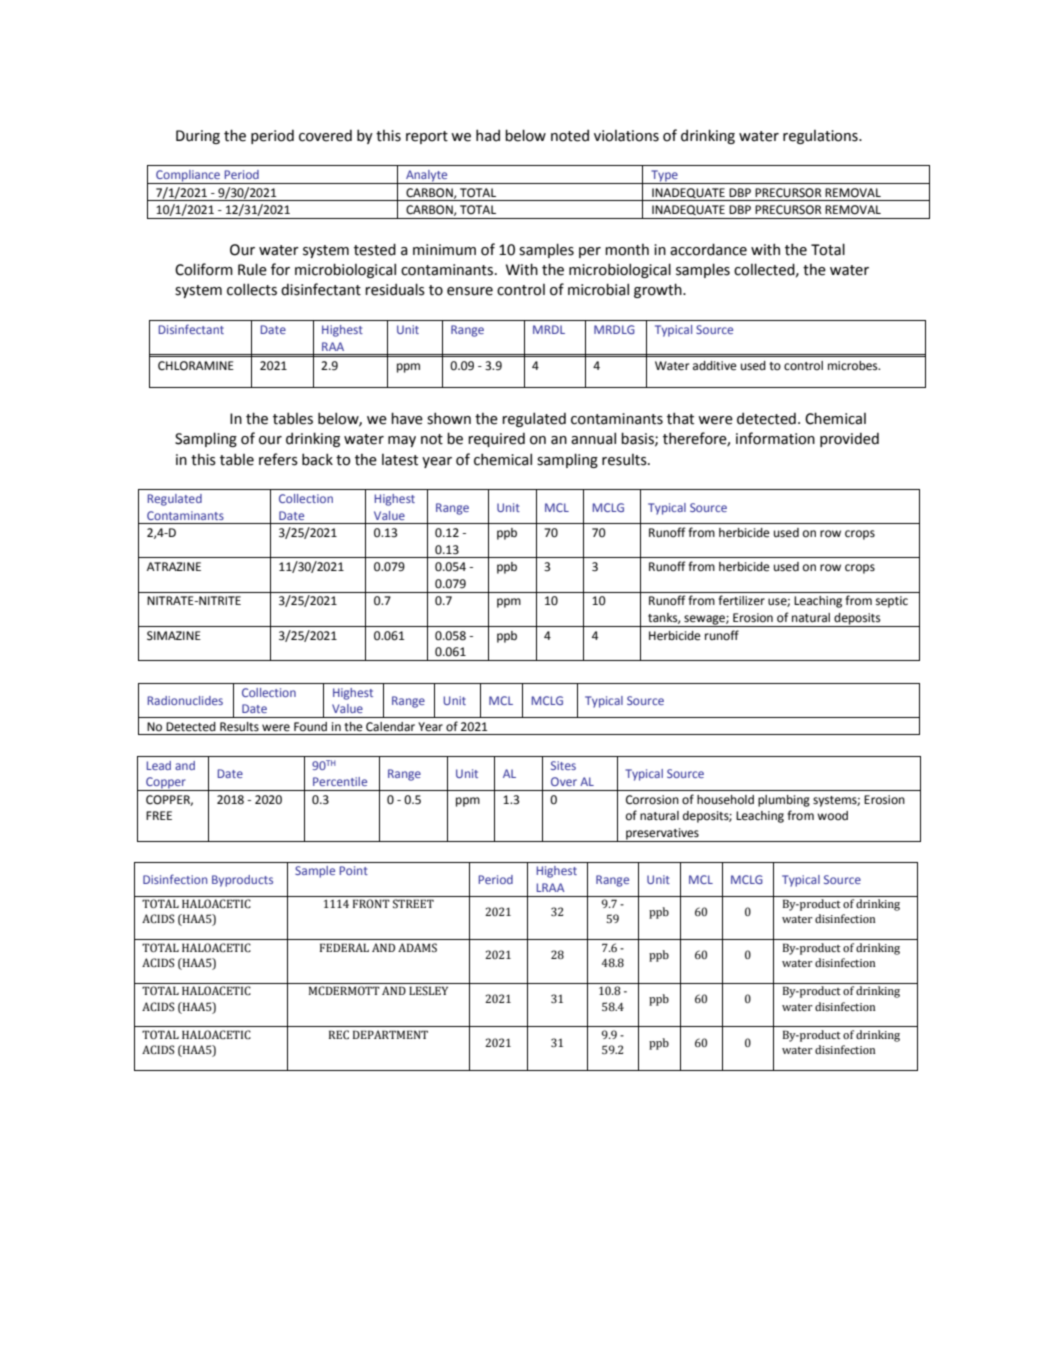 The width and height of the image is (1060, 1372). What do you see at coordinates (892, 602) in the image?
I see `septic` at bounding box center [892, 602].
